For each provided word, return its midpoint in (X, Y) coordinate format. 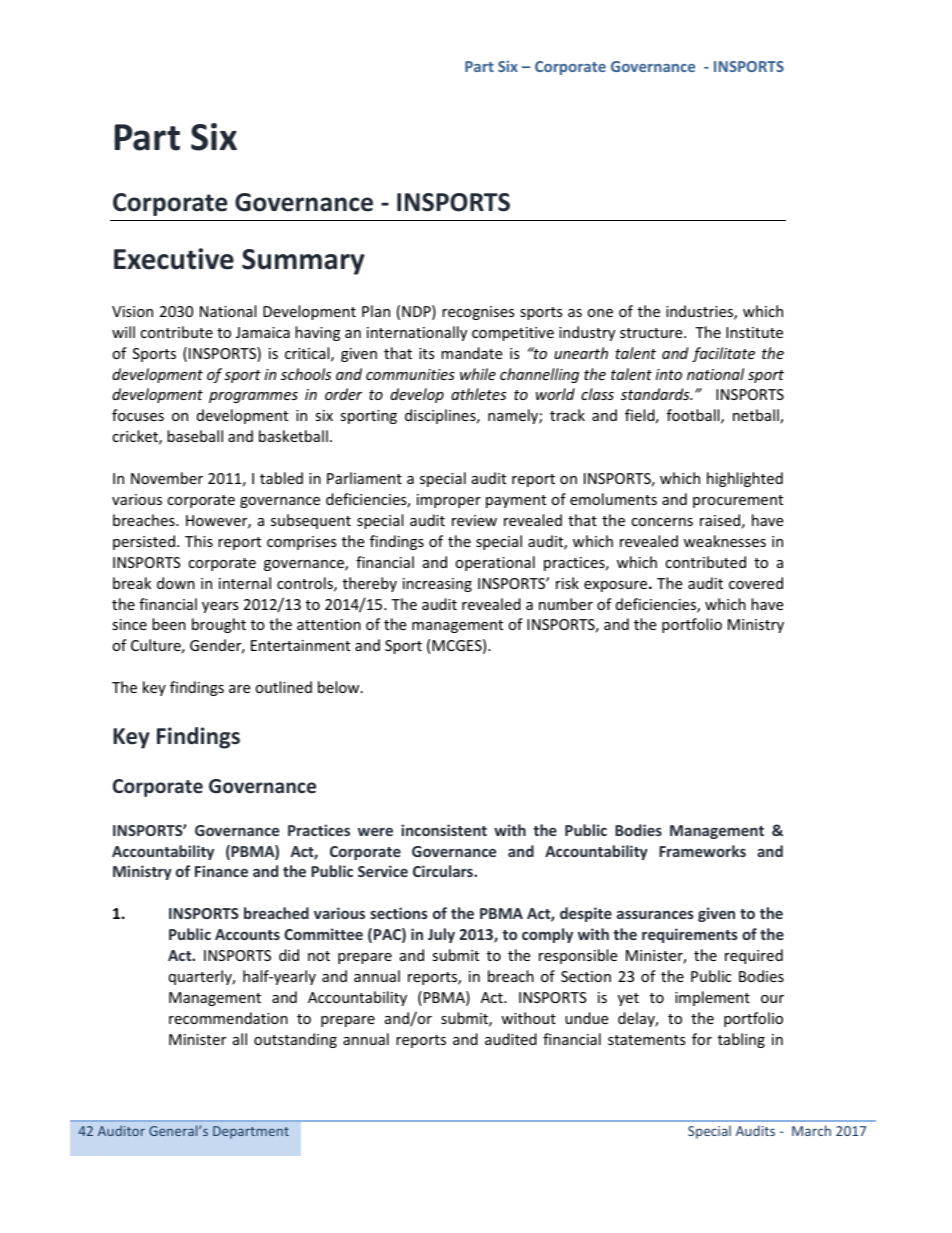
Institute (754, 332)
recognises (478, 313)
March (811, 1130)
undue (586, 1018)
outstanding (295, 1040)
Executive (174, 259)
